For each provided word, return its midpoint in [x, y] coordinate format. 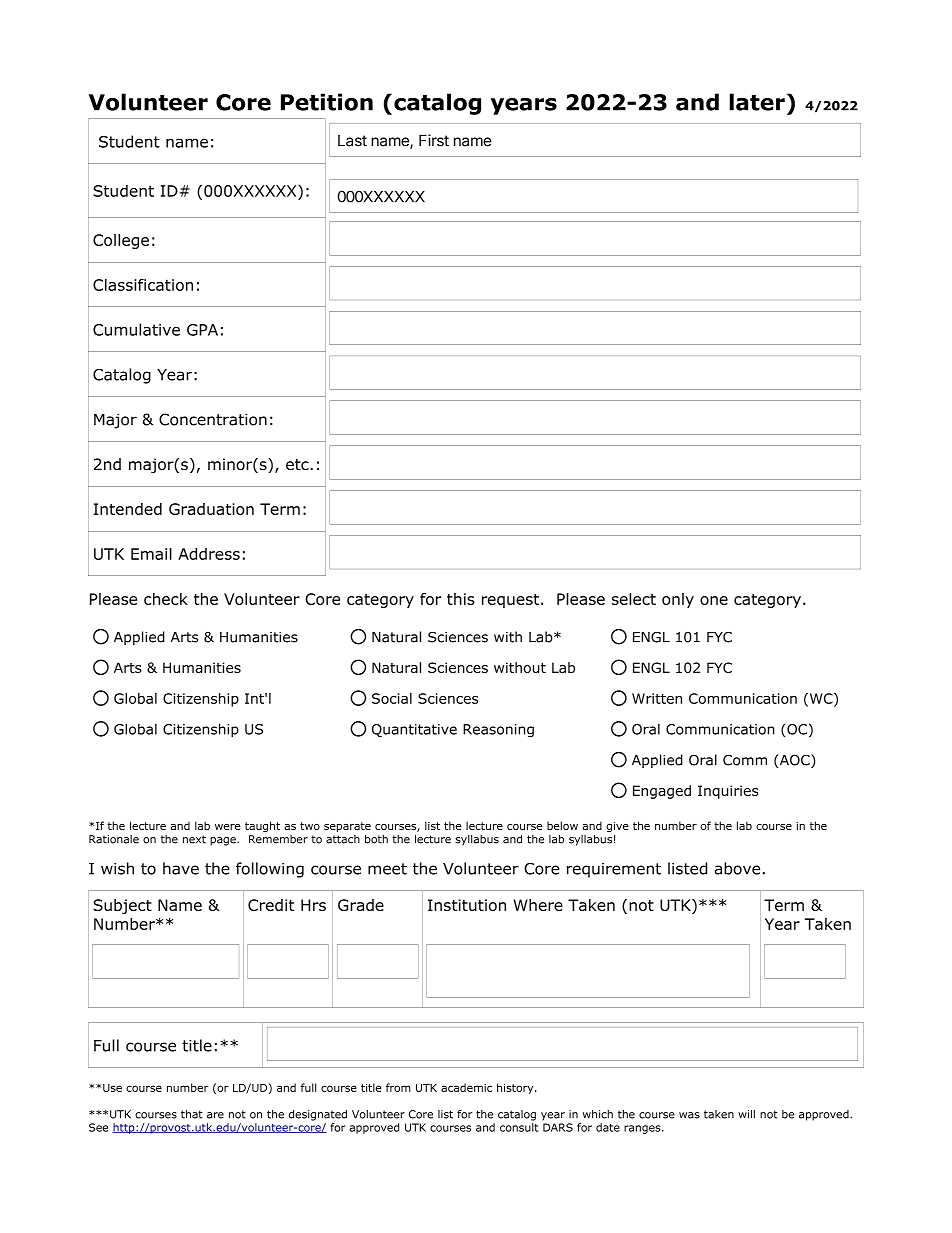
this [461, 599]
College [121, 241]
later [757, 102]
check [166, 599]
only [678, 600]
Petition [327, 102]
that [192, 1114]
